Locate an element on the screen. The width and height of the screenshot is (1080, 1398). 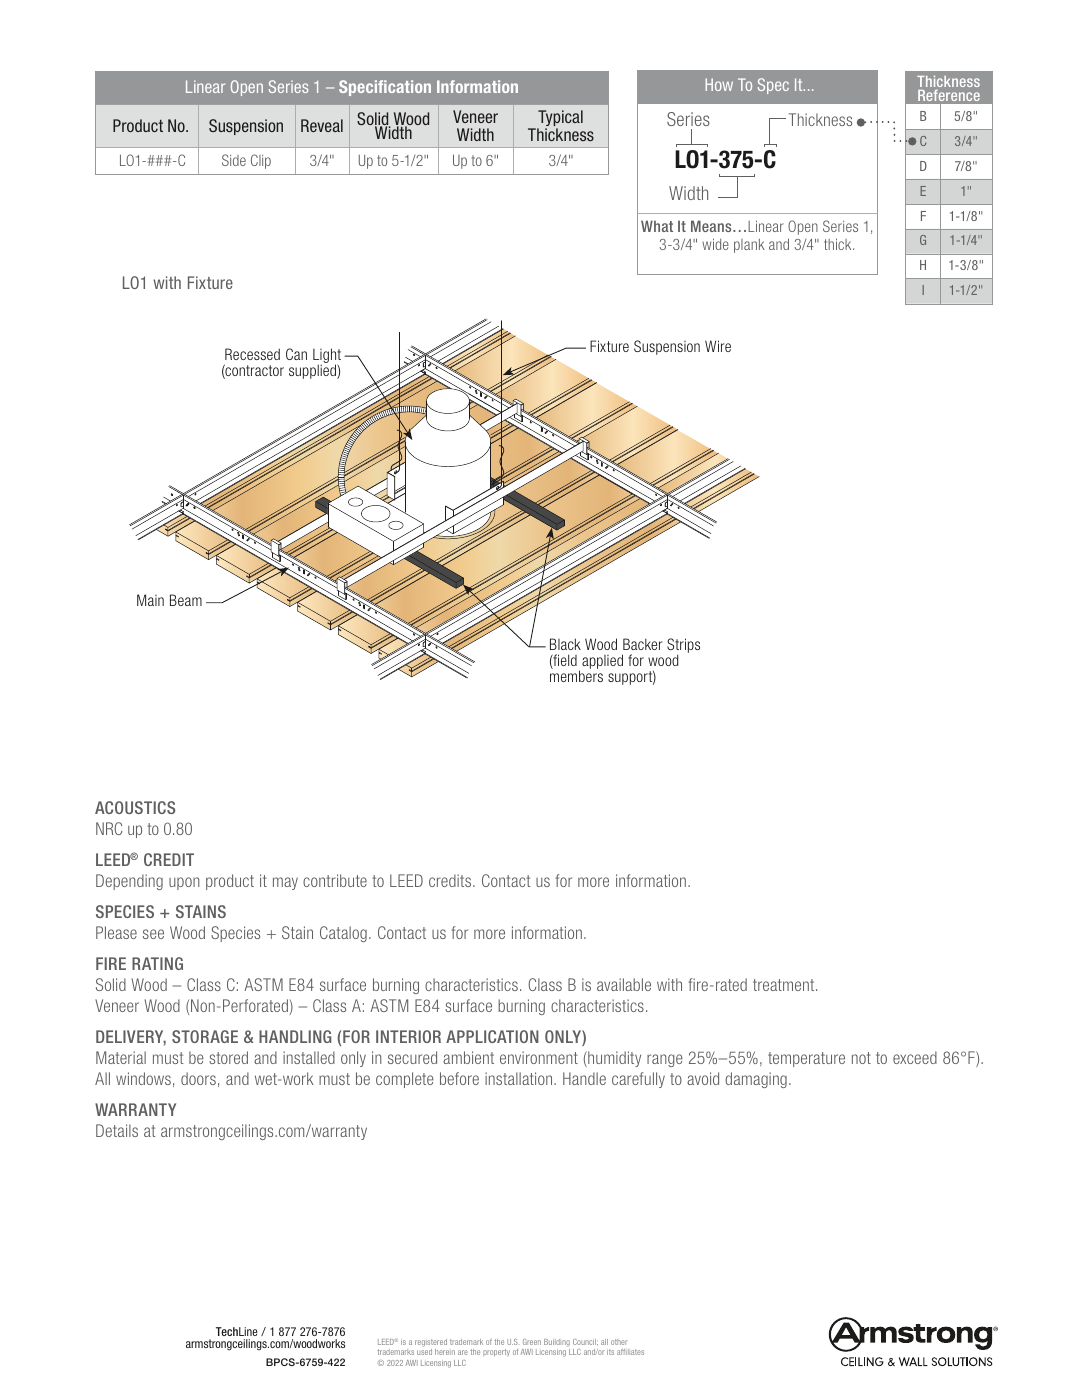
APPLICATION is located at coordinates (492, 1036).
